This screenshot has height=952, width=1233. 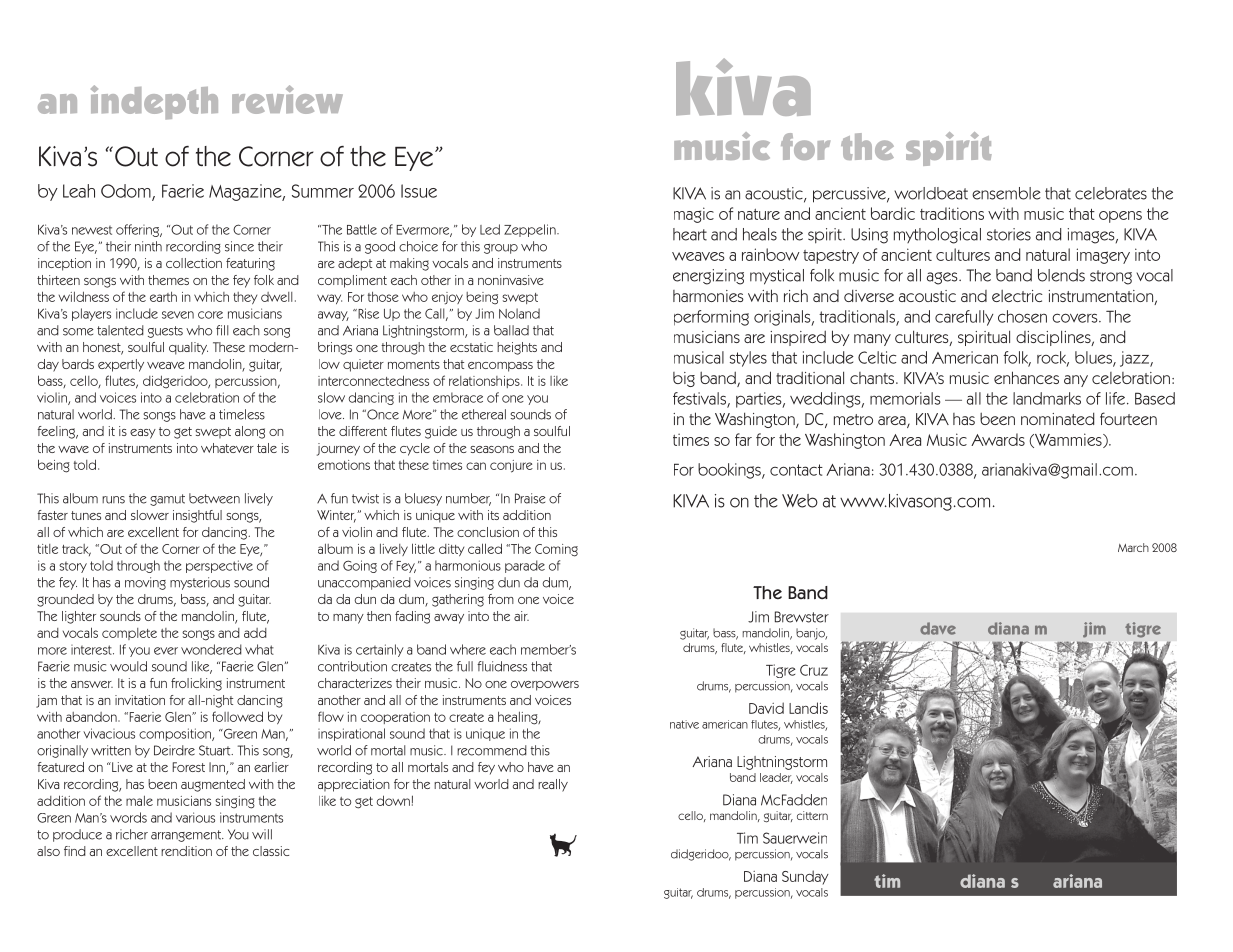 What do you see at coordinates (200, 583) in the screenshot?
I see `mysterious` at bounding box center [200, 583].
